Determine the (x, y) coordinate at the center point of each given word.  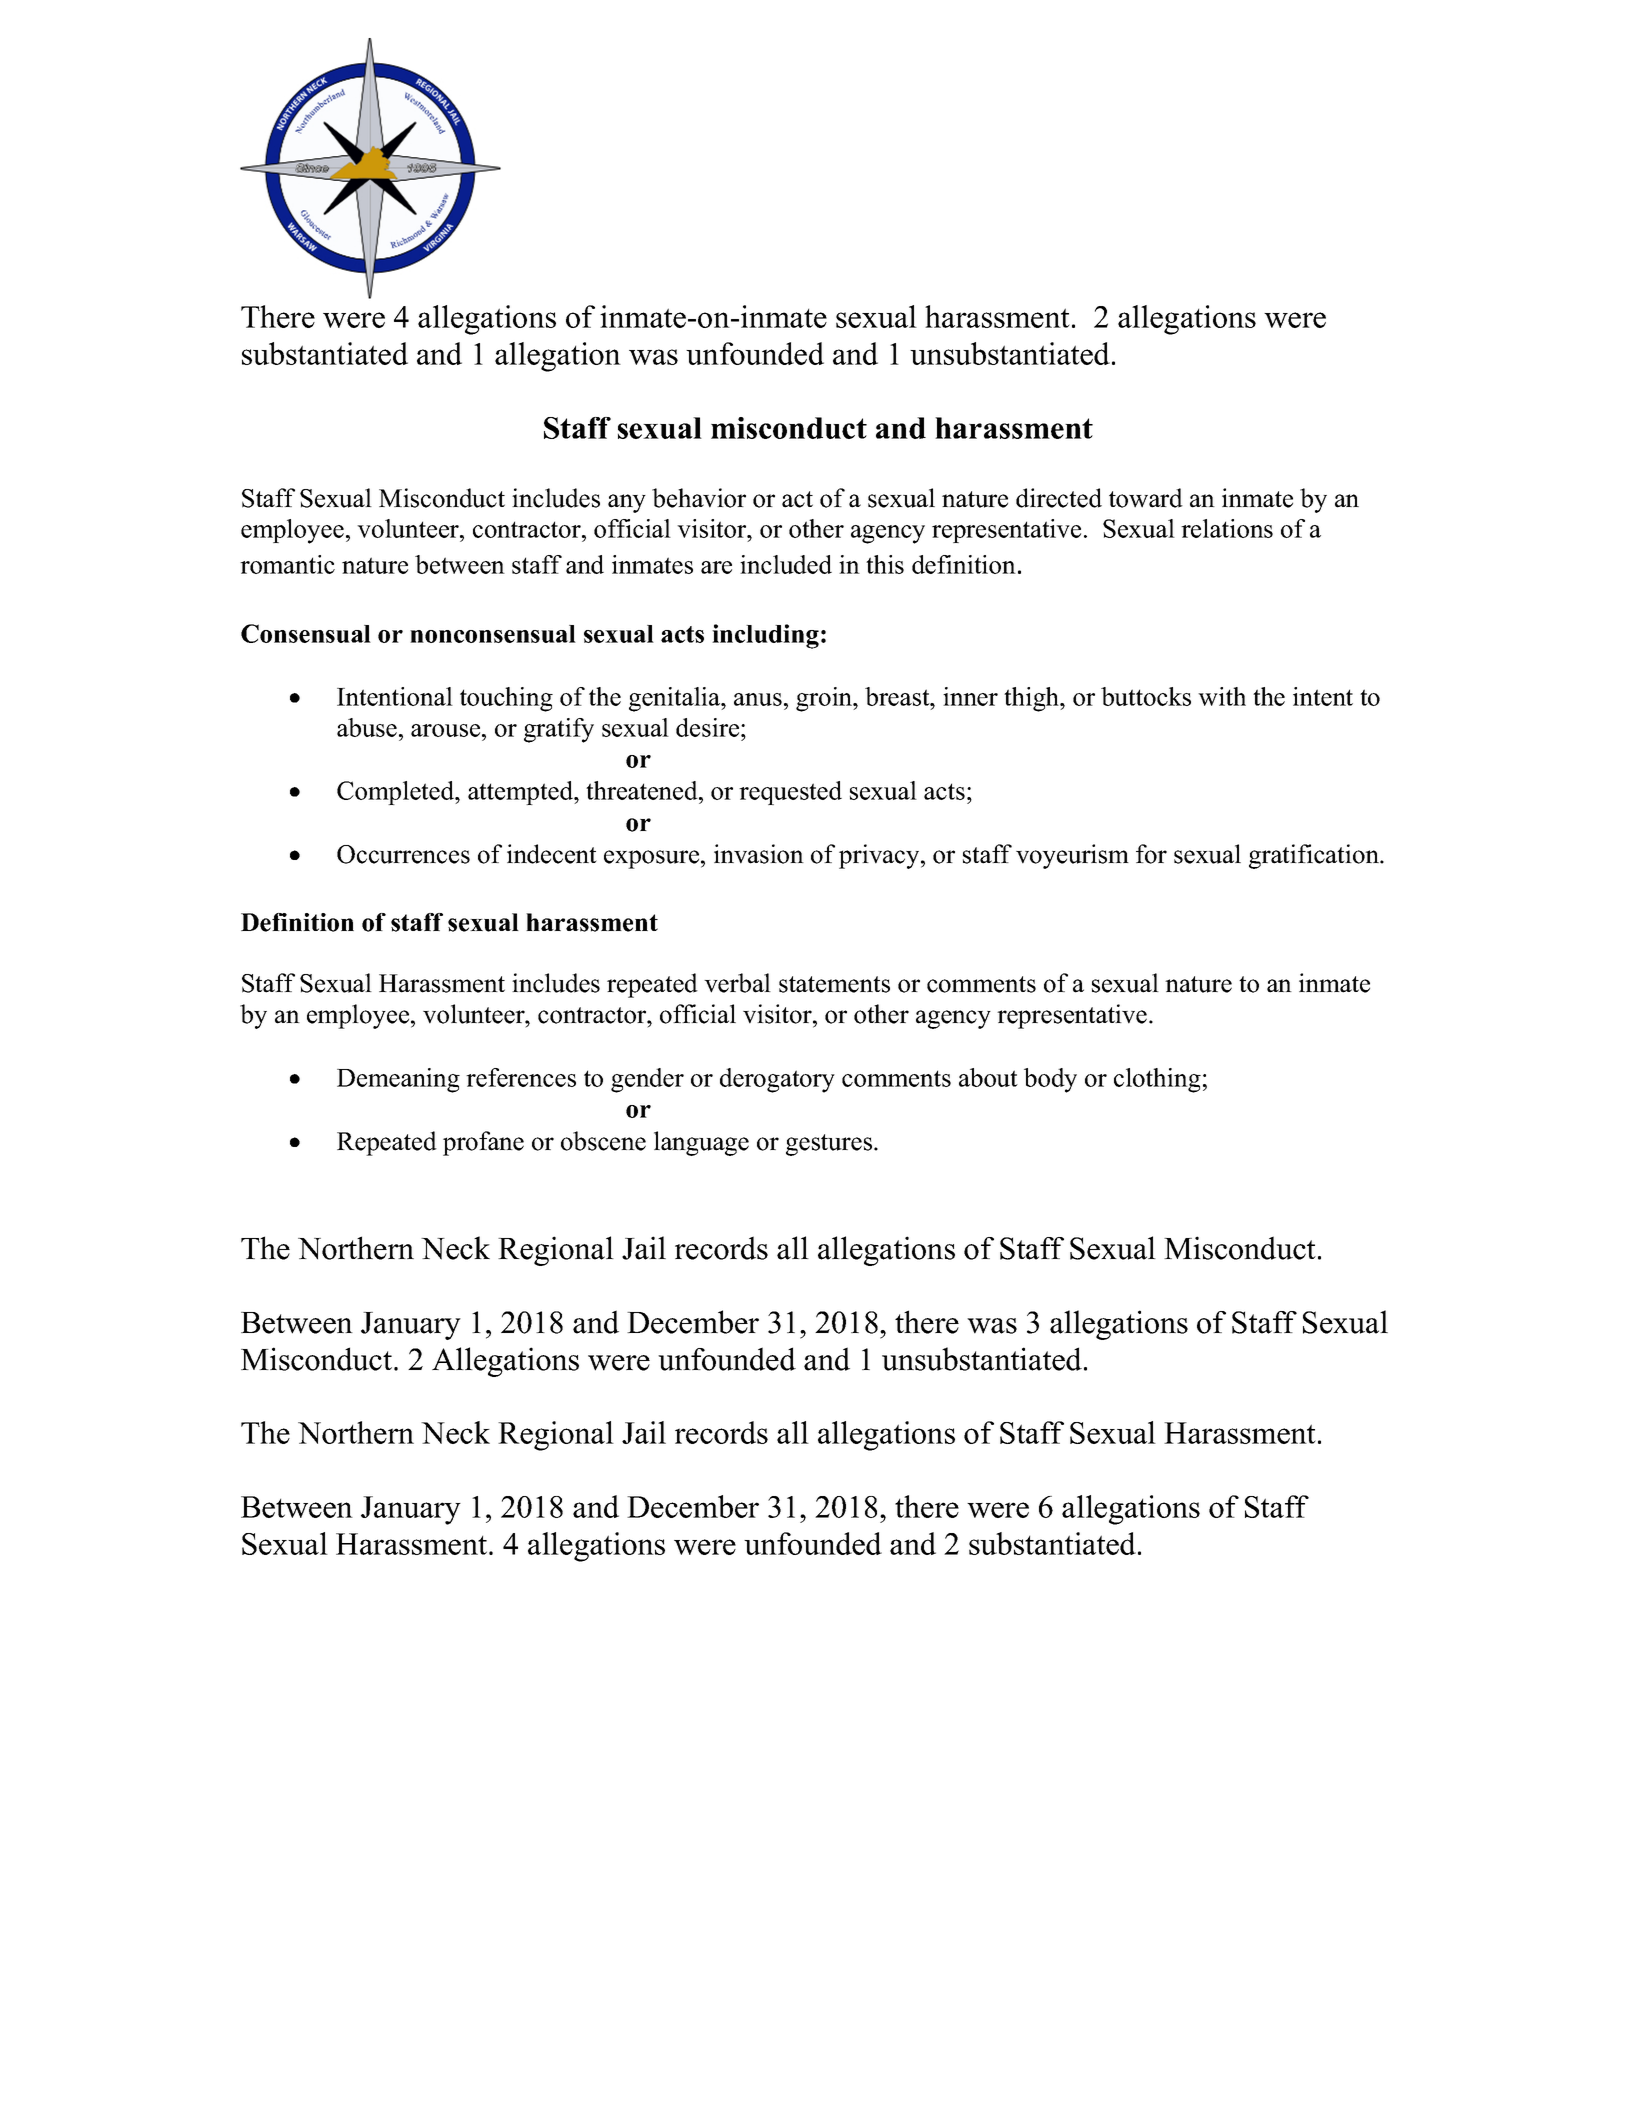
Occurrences (403, 854)
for (1151, 854)
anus (758, 699)
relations (1227, 528)
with (1222, 696)
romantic (287, 564)
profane (483, 1143)
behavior (699, 498)
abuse (367, 727)
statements (834, 984)
